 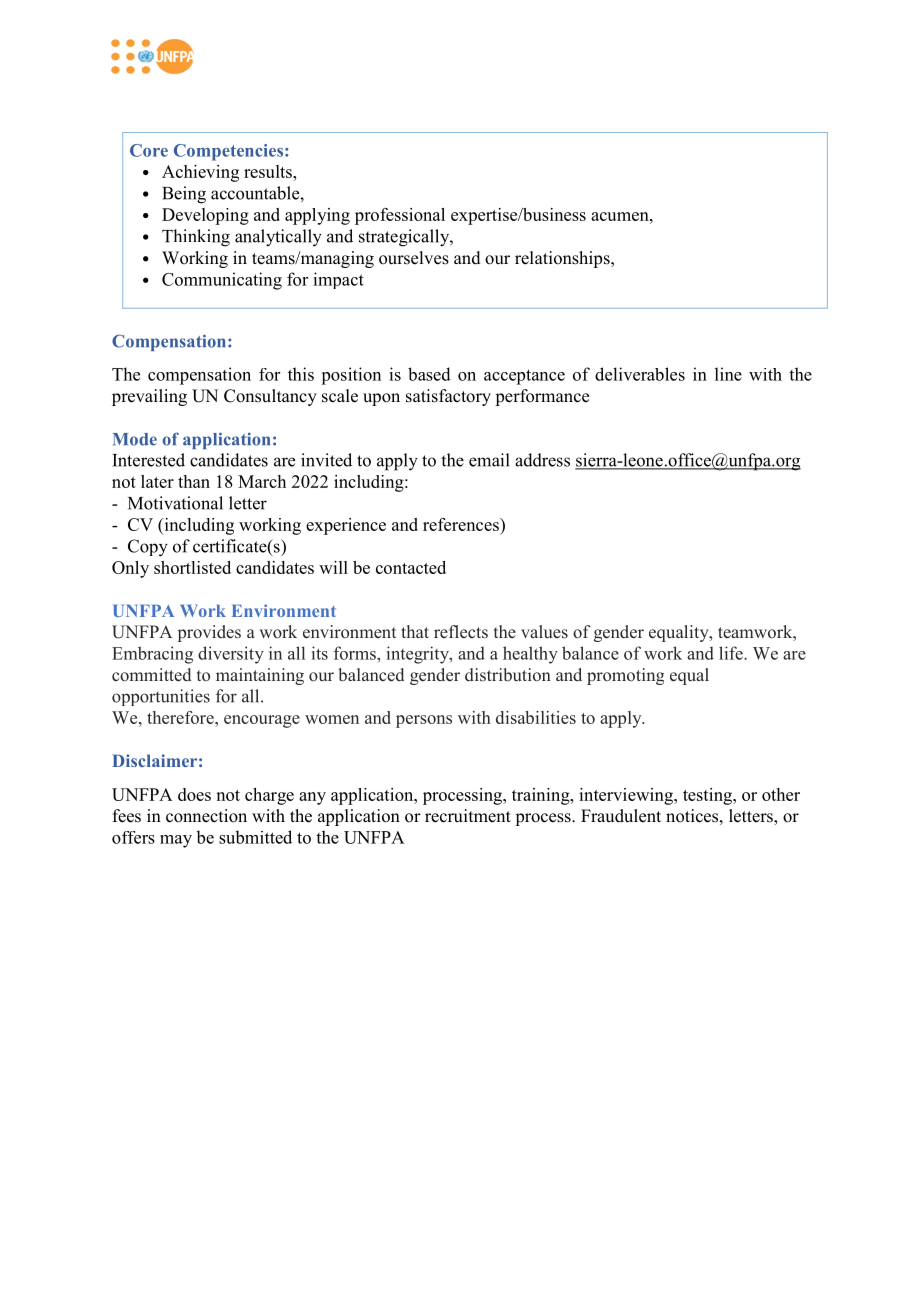 I want to click on connection, so click(x=206, y=816).
